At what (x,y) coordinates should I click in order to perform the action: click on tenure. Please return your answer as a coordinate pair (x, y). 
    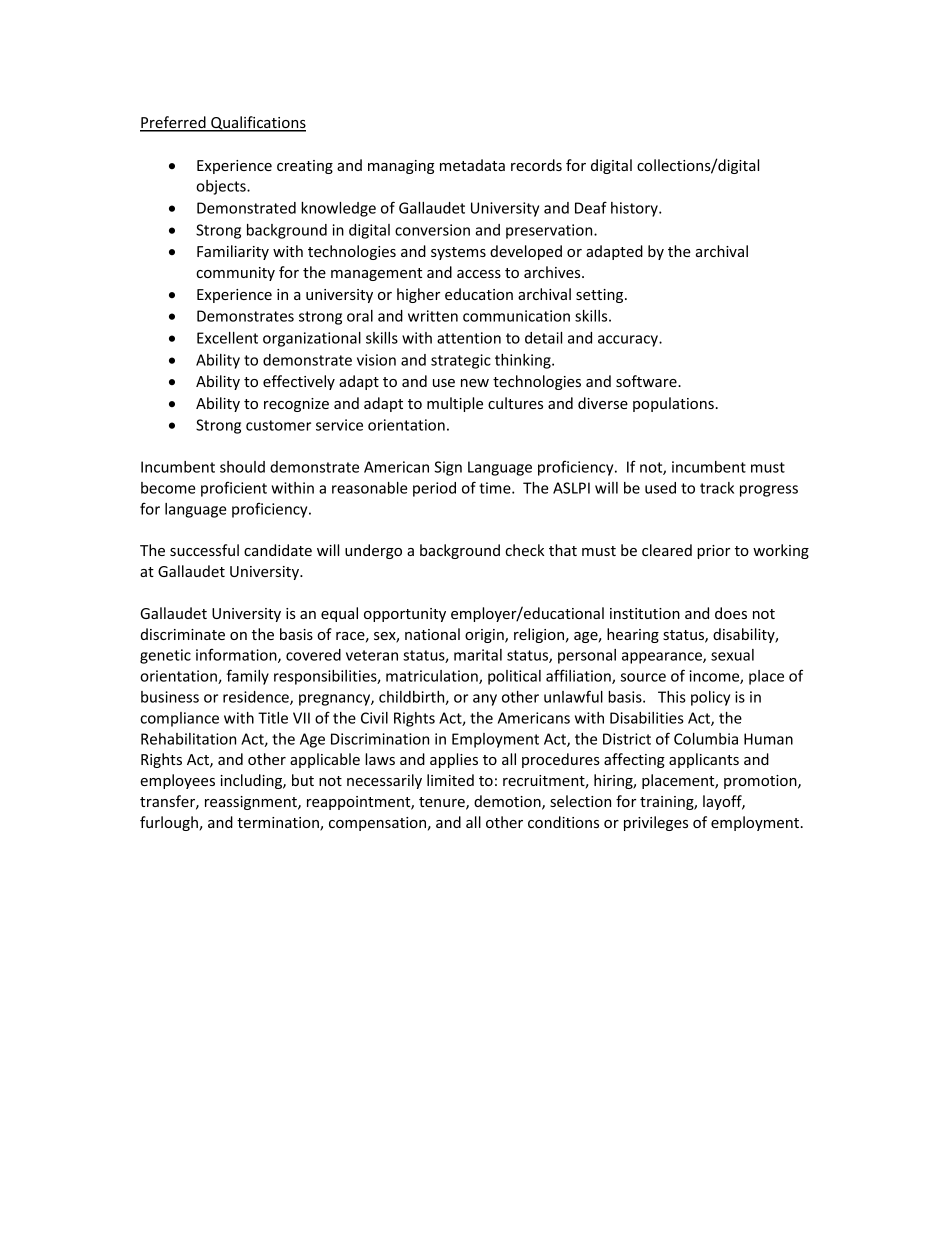
    Looking at the image, I should click on (443, 803).
